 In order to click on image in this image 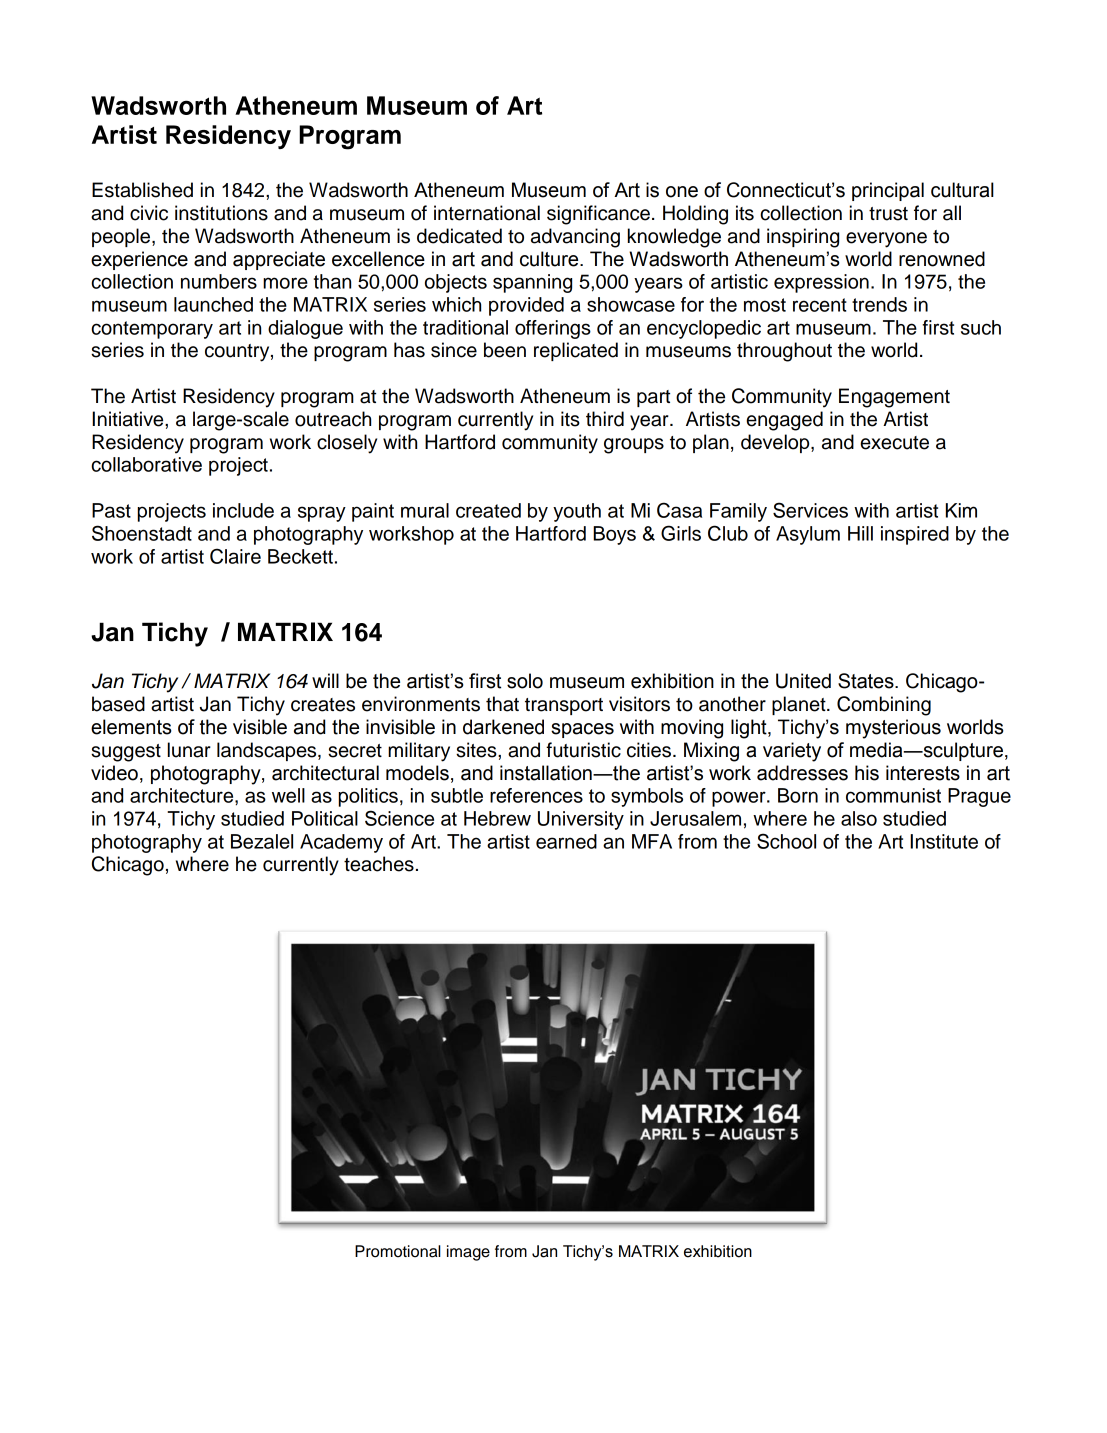, I will do `click(468, 1253)`.
